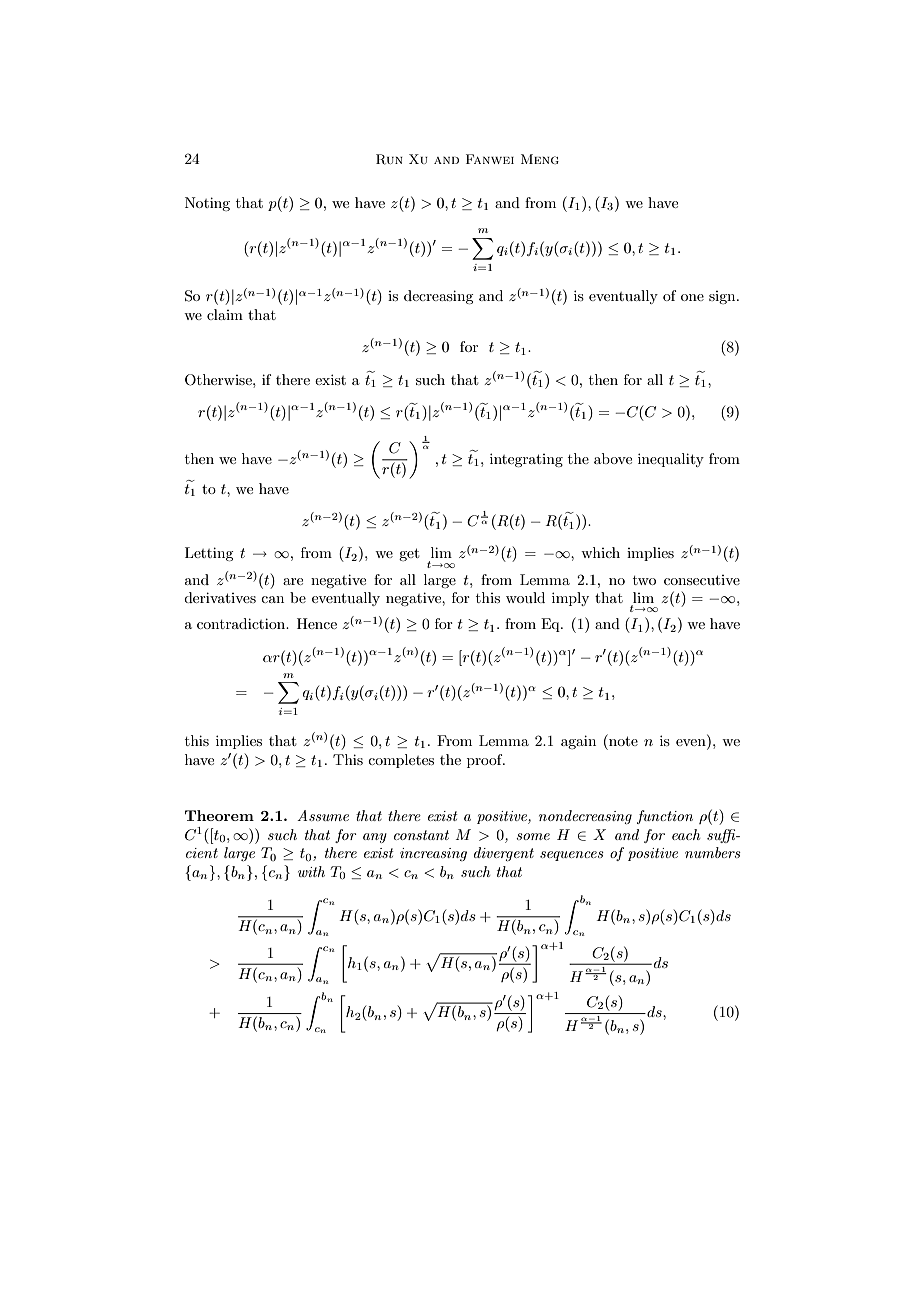  What do you see at coordinates (409, 554) in the page?
I see `get` at bounding box center [409, 554].
